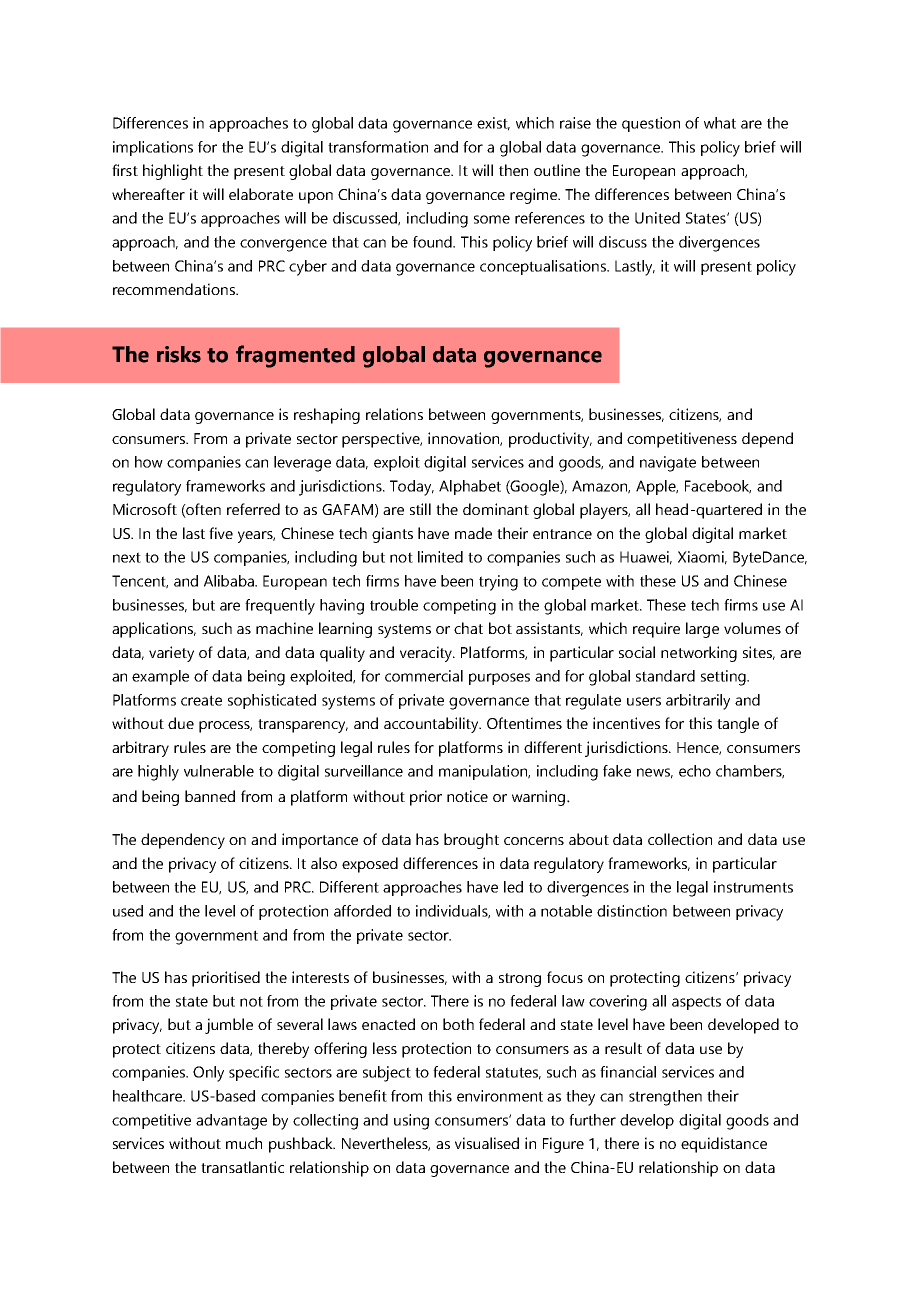 This document has width=924, height=1308. What do you see at coordinates (149, 462) in the document?
I see `how` at bounding box center [149, 462].
